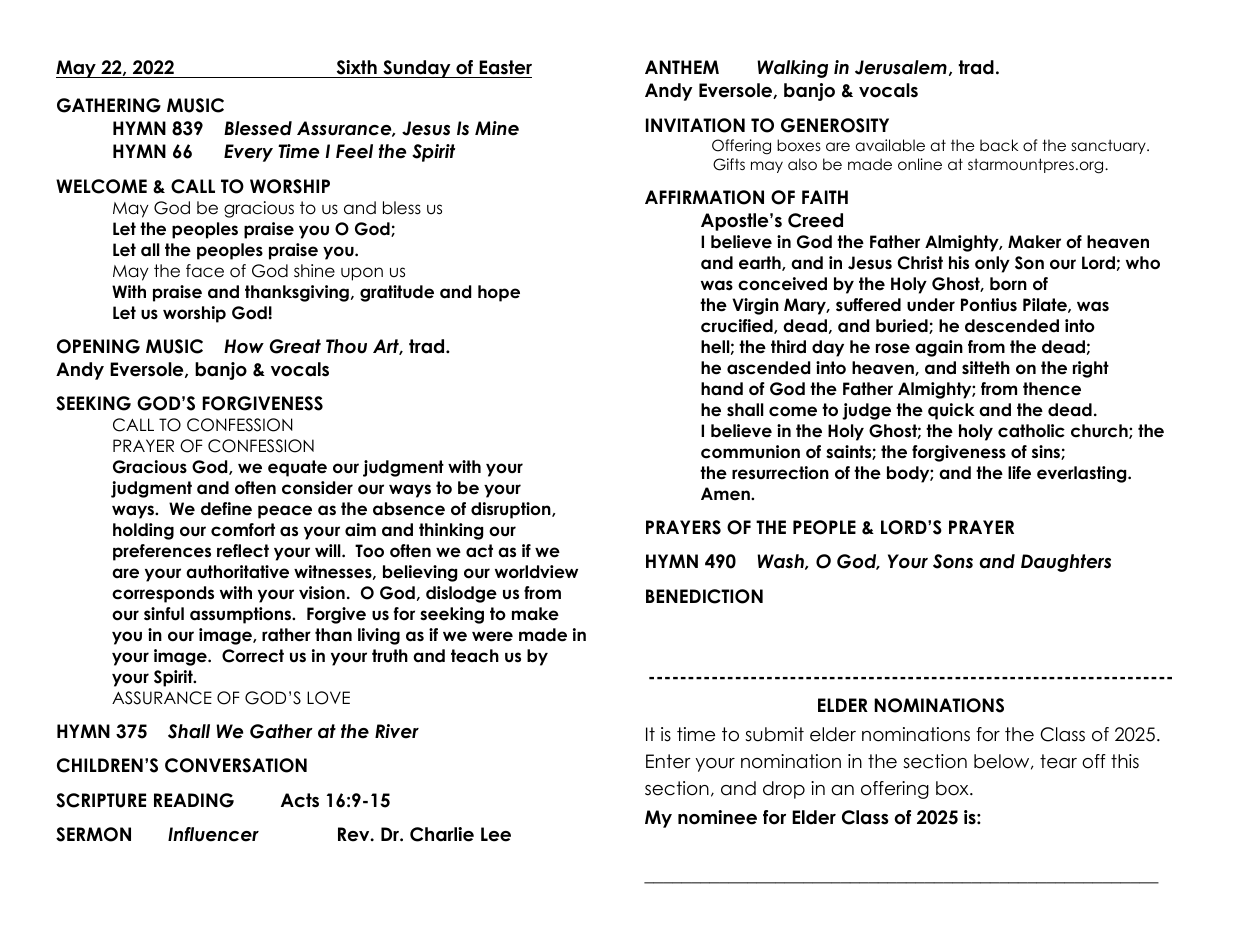 This image has width=1233, height=952. Describe the element at coordinates (356, 69) in the image. I see `Sixth` at that location.
